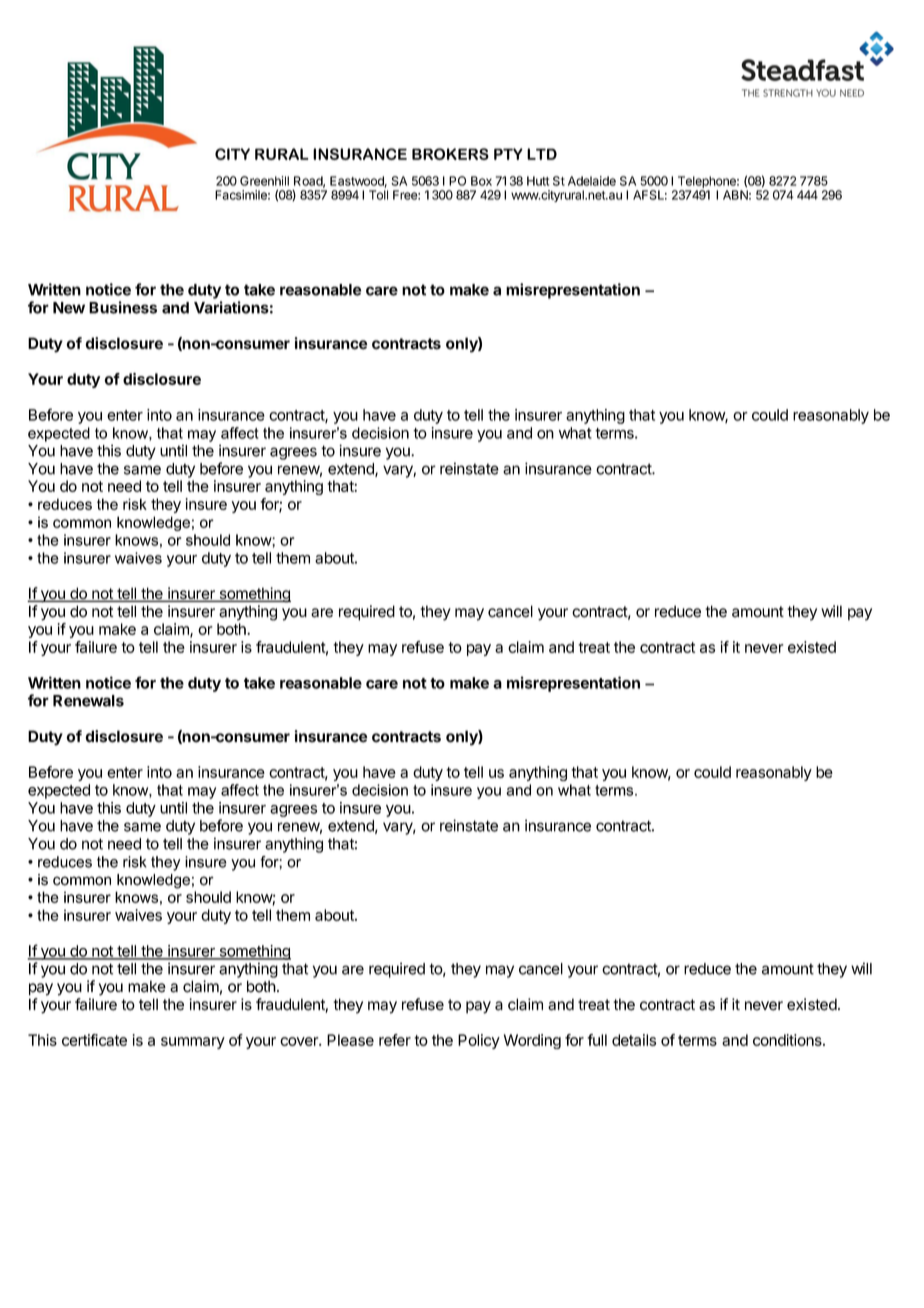 This screenshot has height=1308, width=924. What do you see at coordinates (542, 154) in the screenshot?
I see `LTD` at bounding box center [542, 154].
